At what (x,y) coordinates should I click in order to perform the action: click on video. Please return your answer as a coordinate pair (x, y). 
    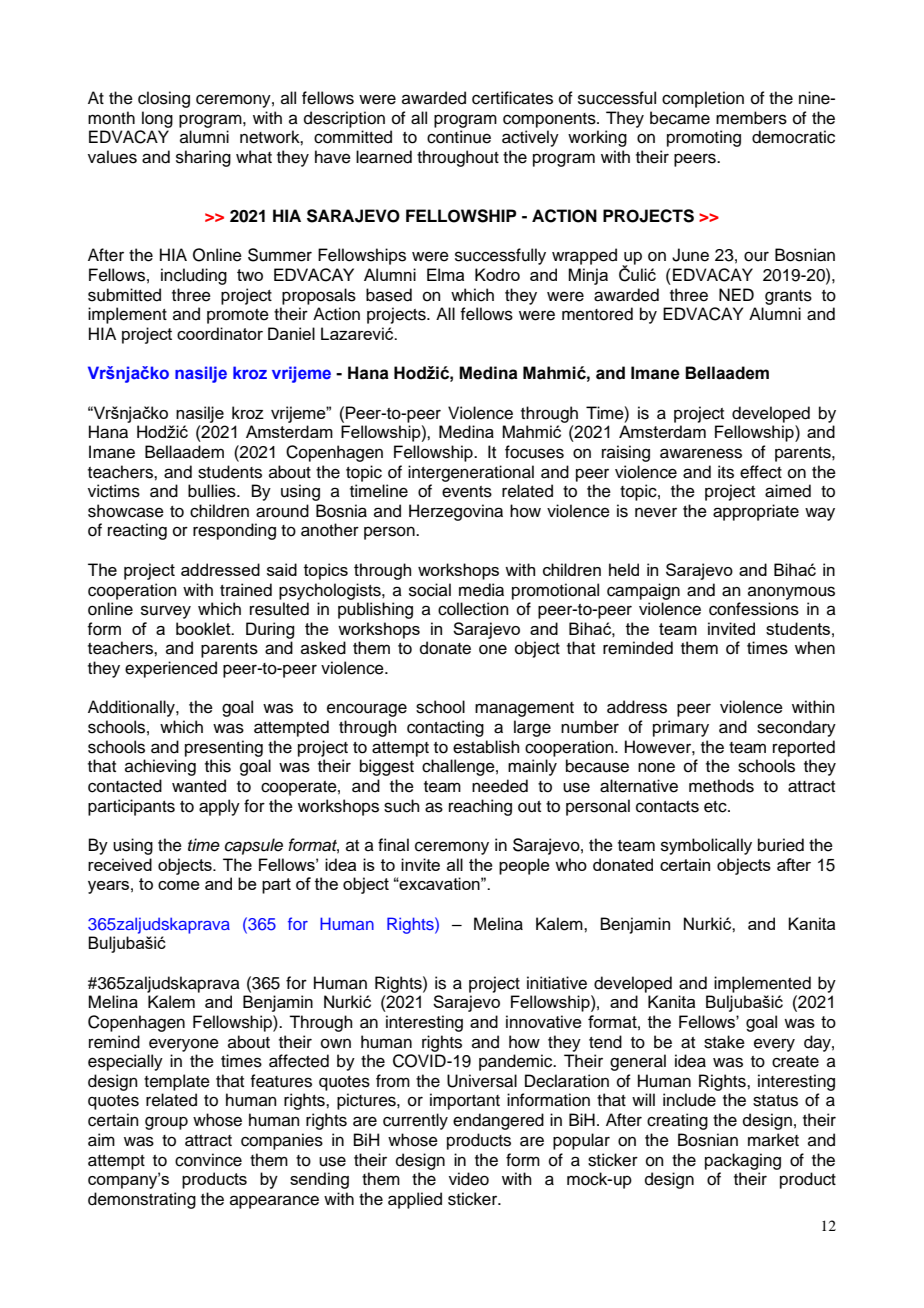
    Looking at the image, I should click on (469, 1179).
